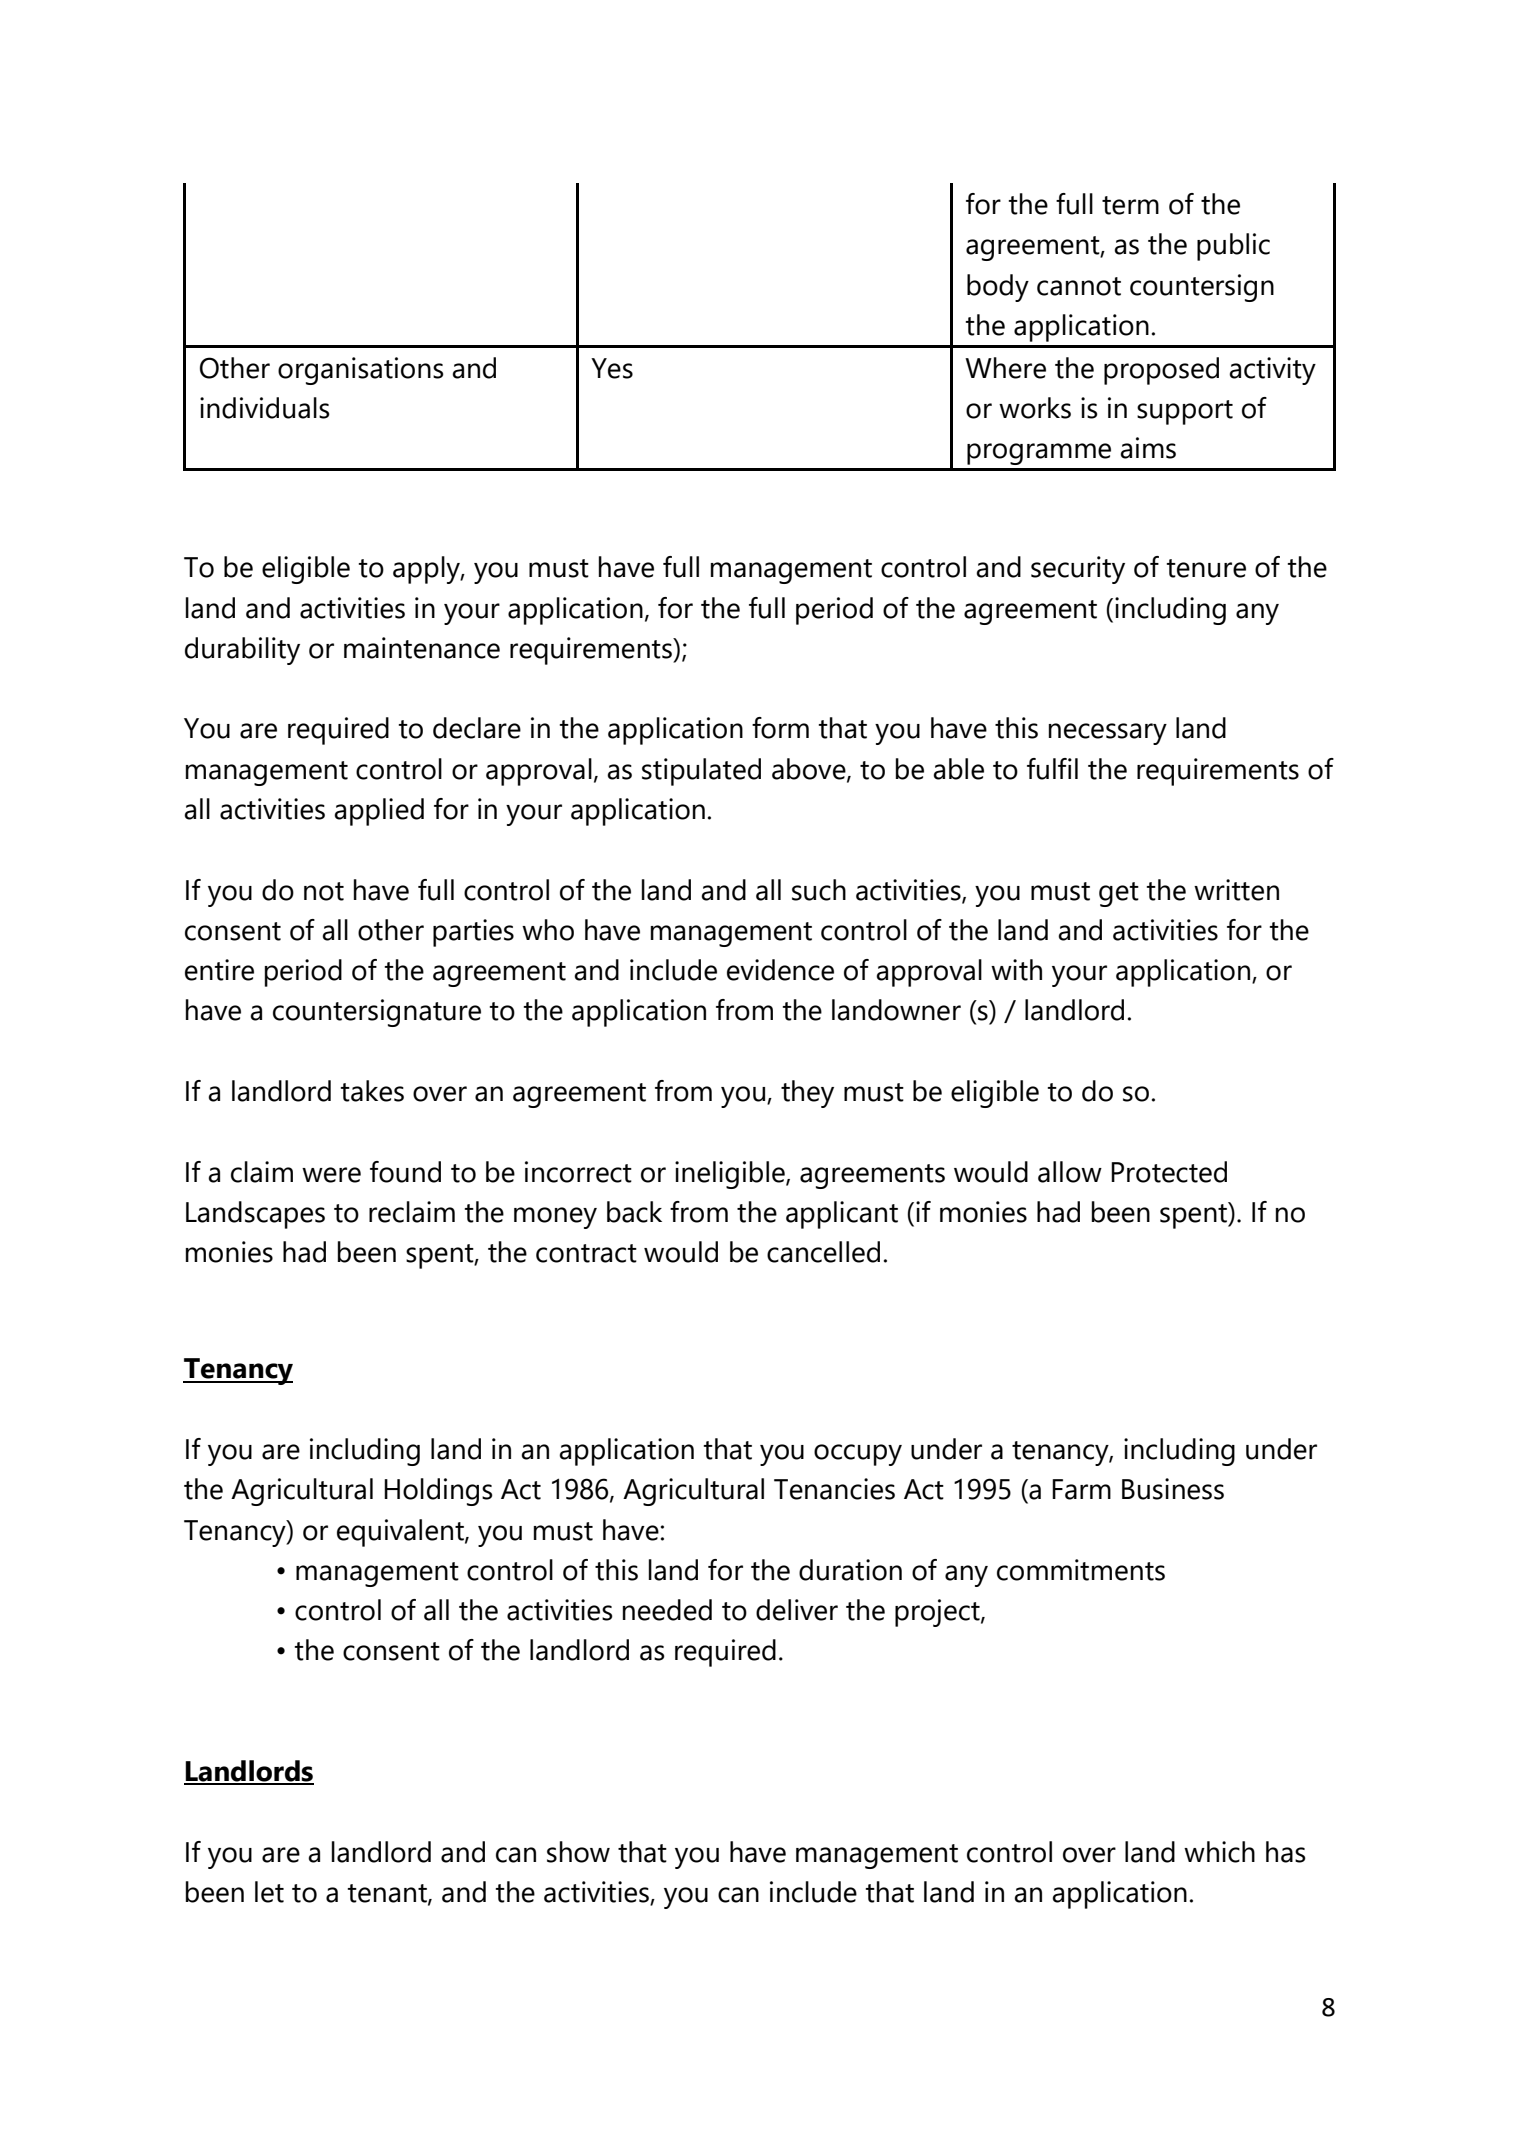  I want to click on Yes, so click(612, 368).
